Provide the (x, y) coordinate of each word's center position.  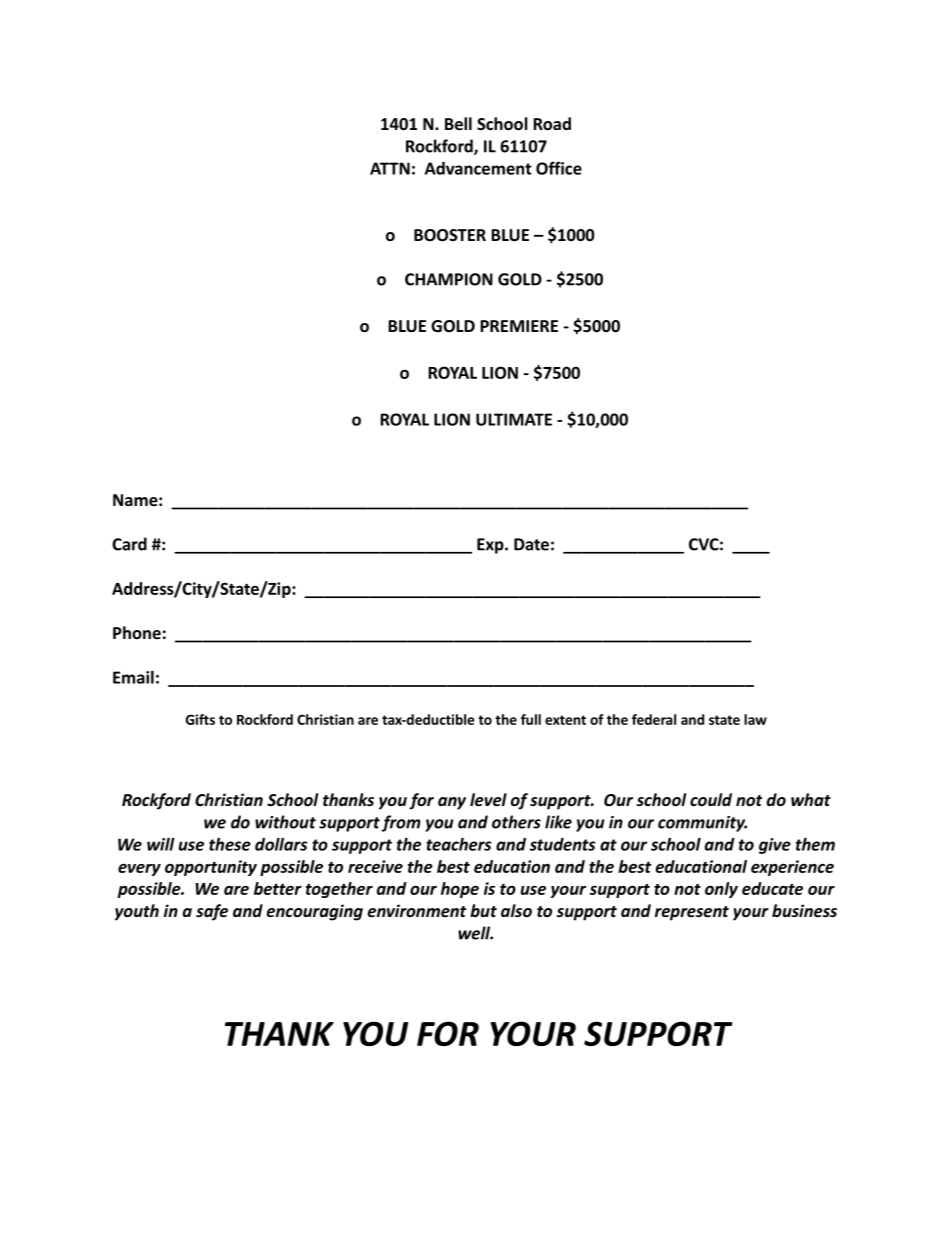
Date (531, 544)
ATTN (390, 168)
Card (129, 544)
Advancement (478, 168)
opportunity (211, 868)
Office (559, 168)
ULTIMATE (514, 419)
